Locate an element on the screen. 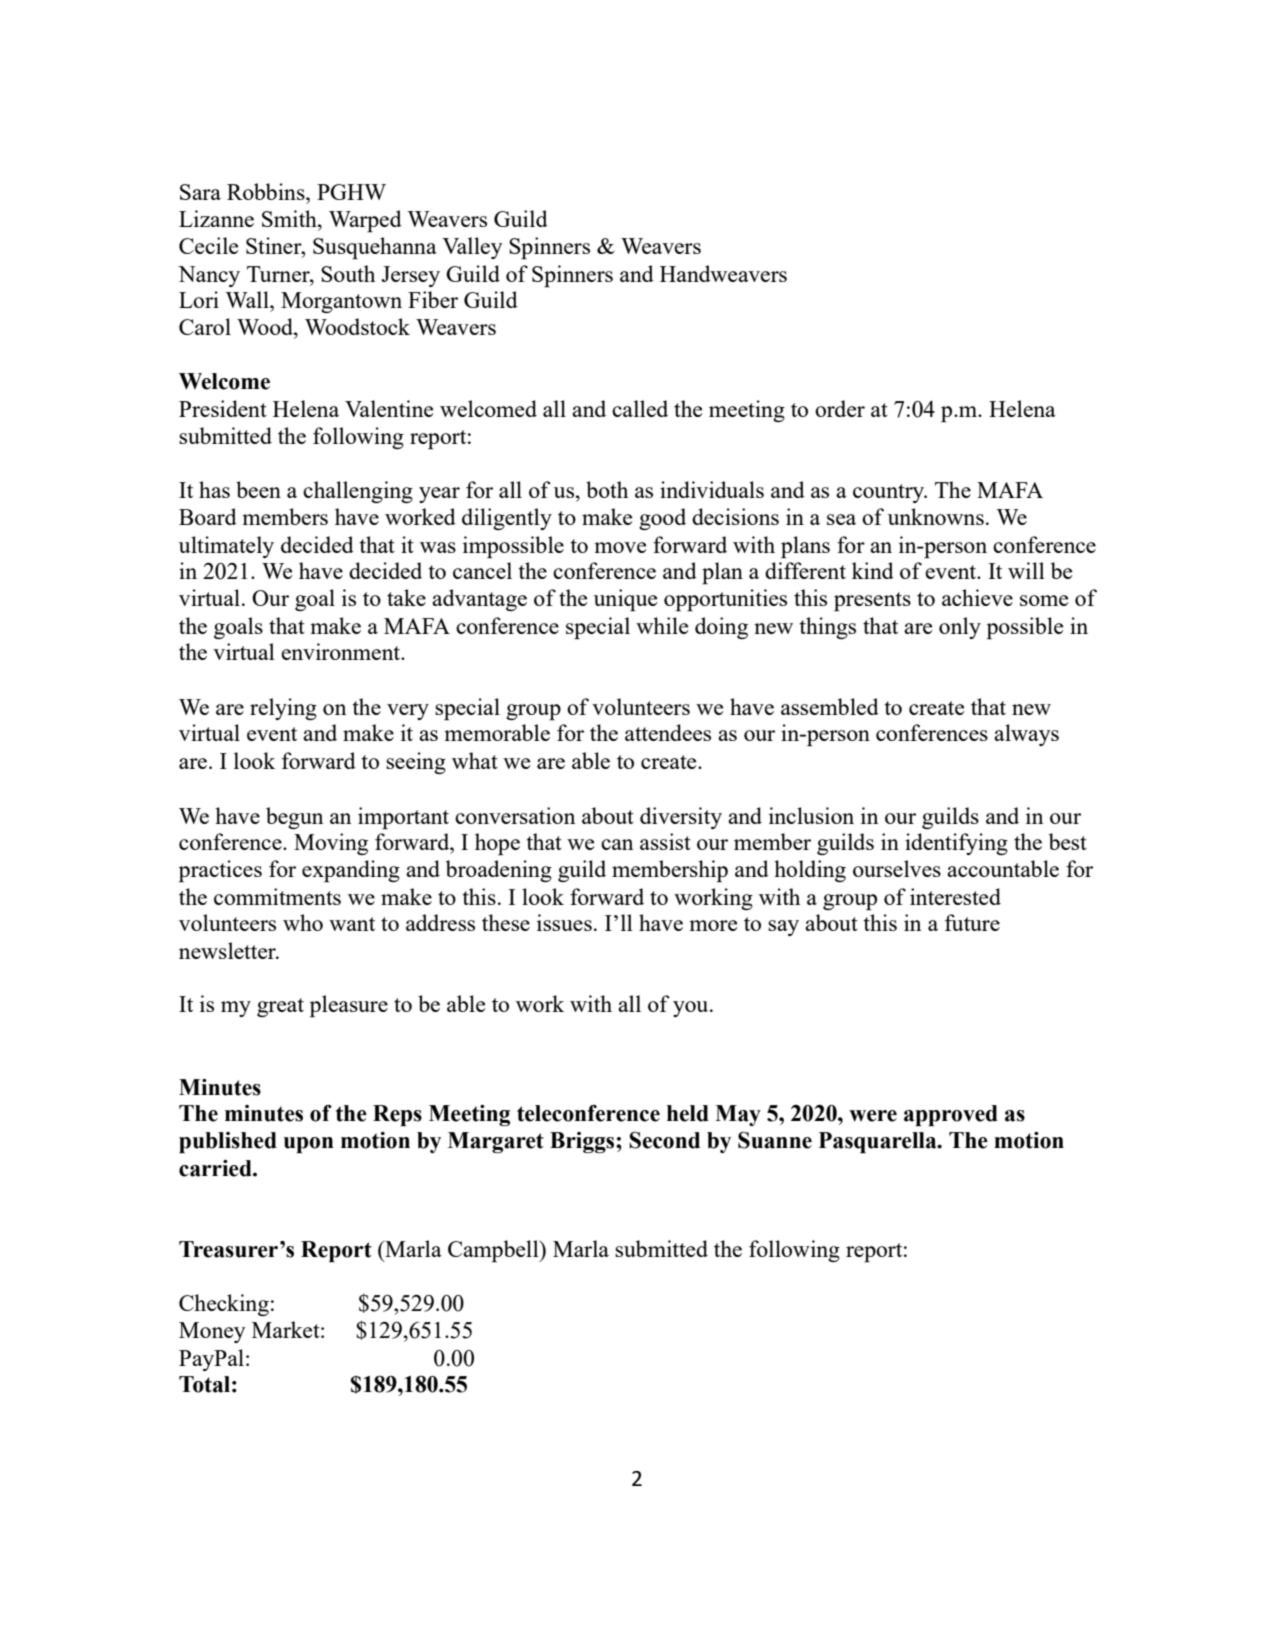 The width and height of the screenshot is (1277, 1652). approved is located at coordinates (951, 1115).
